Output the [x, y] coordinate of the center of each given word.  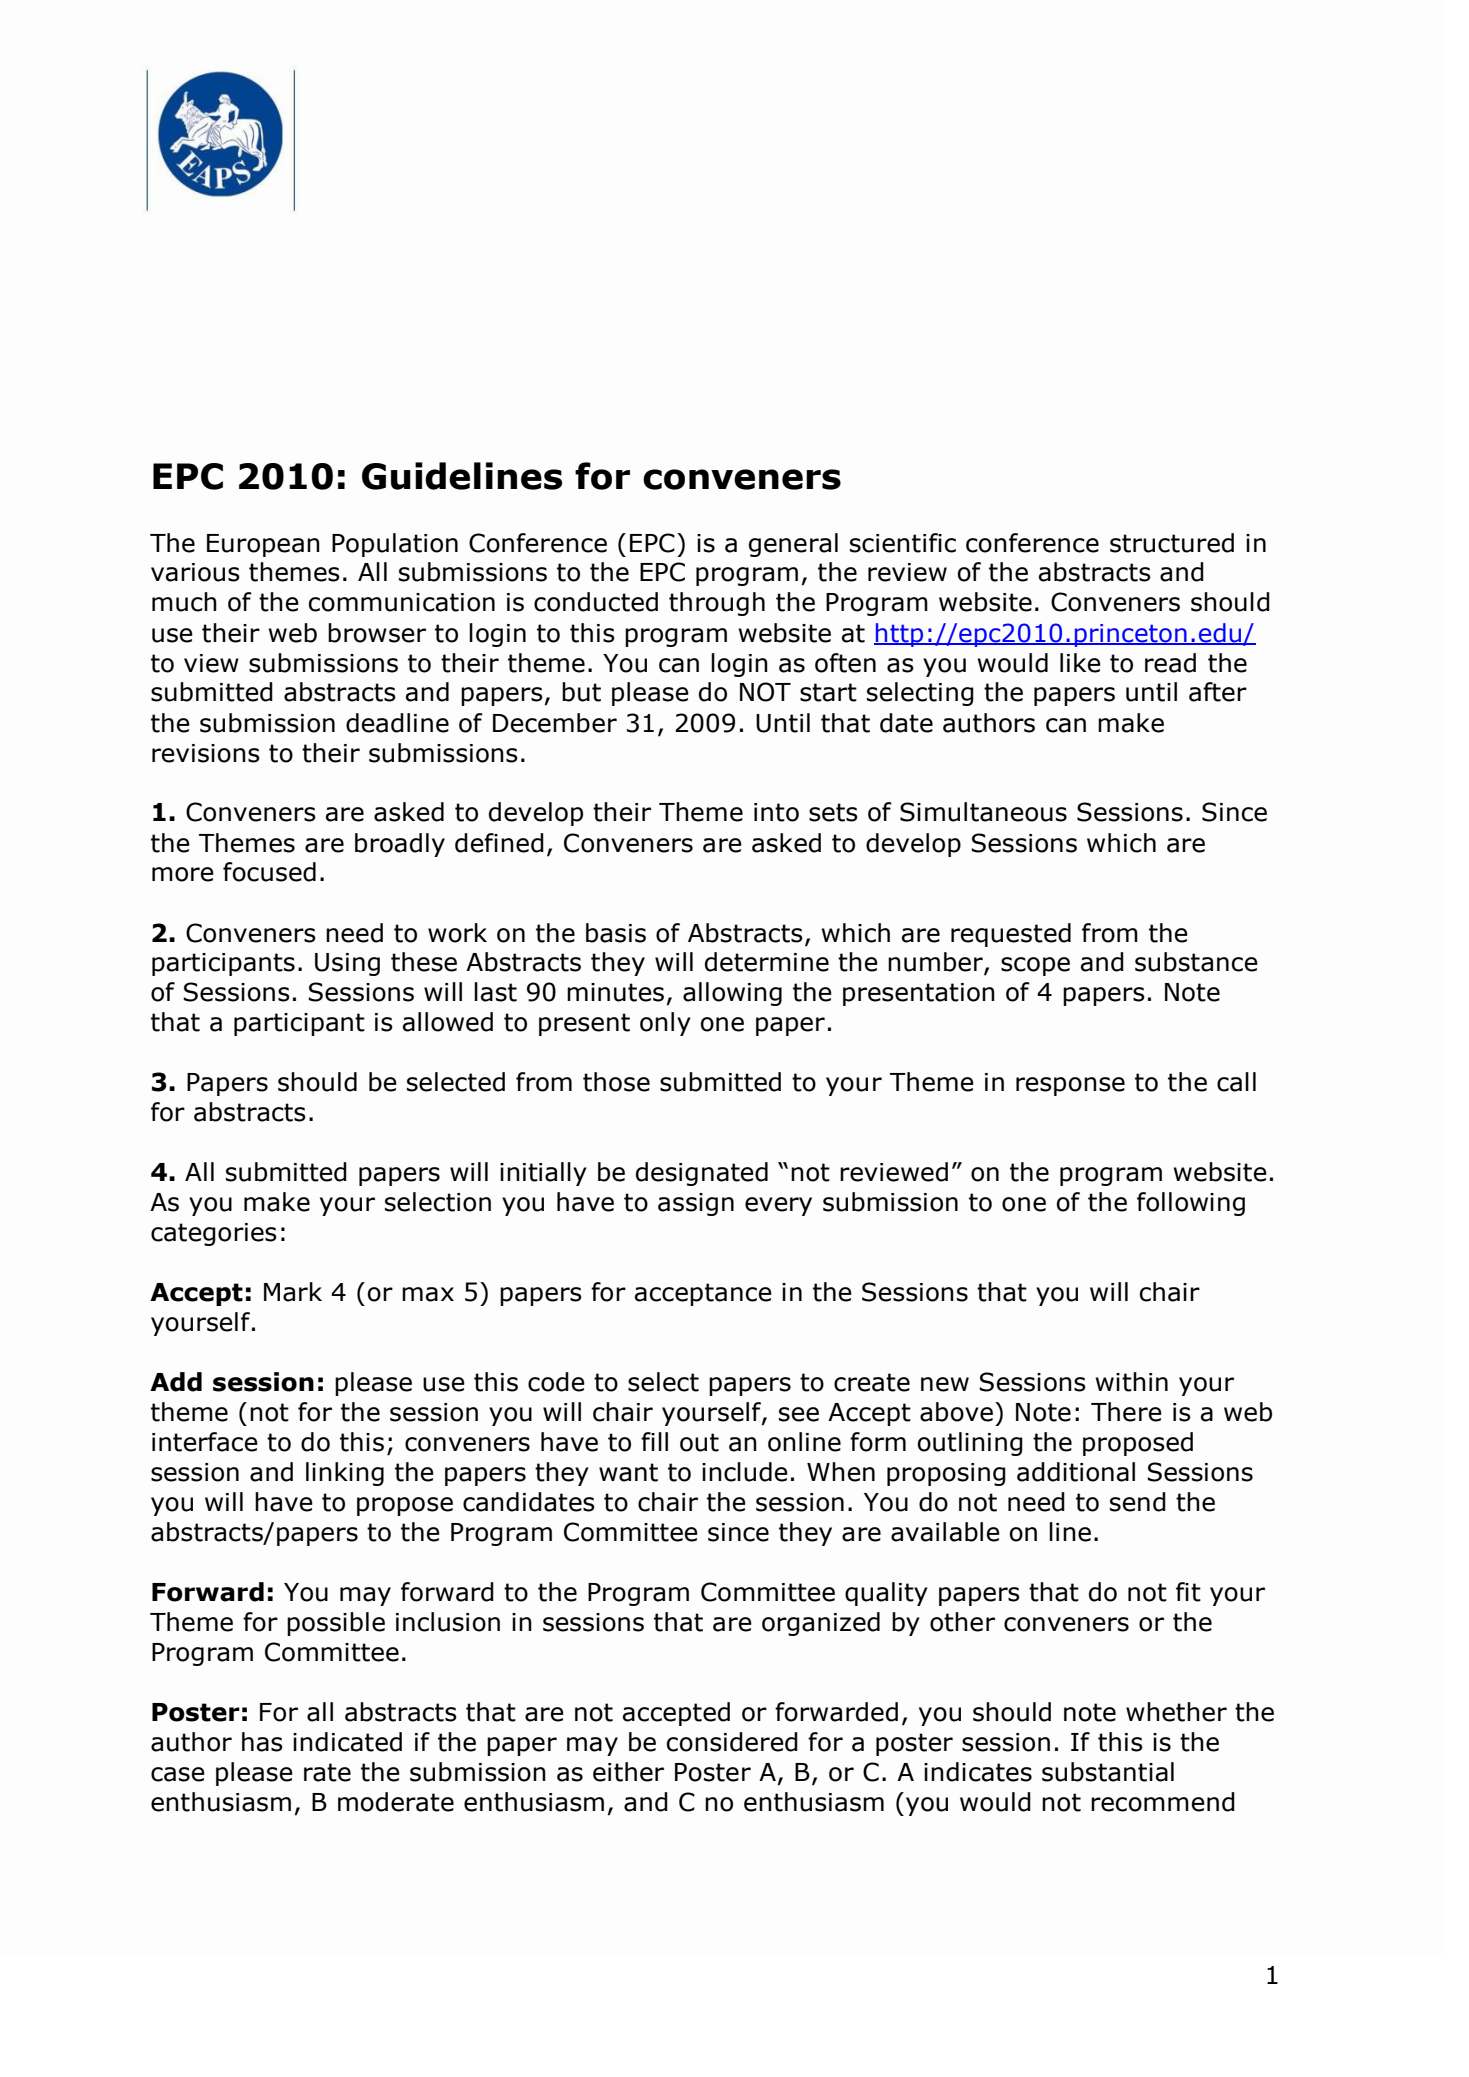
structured [1172, 543]
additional [1076, 1472]
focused [269, 872]
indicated [347, 1742]
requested [1011, 935]
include [745, 1472]
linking [345, 1474]
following [1191, 1204]
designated [702, 1174]
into [776, 812]
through [717, 604]
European [263, 545]
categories [214, 1234]
